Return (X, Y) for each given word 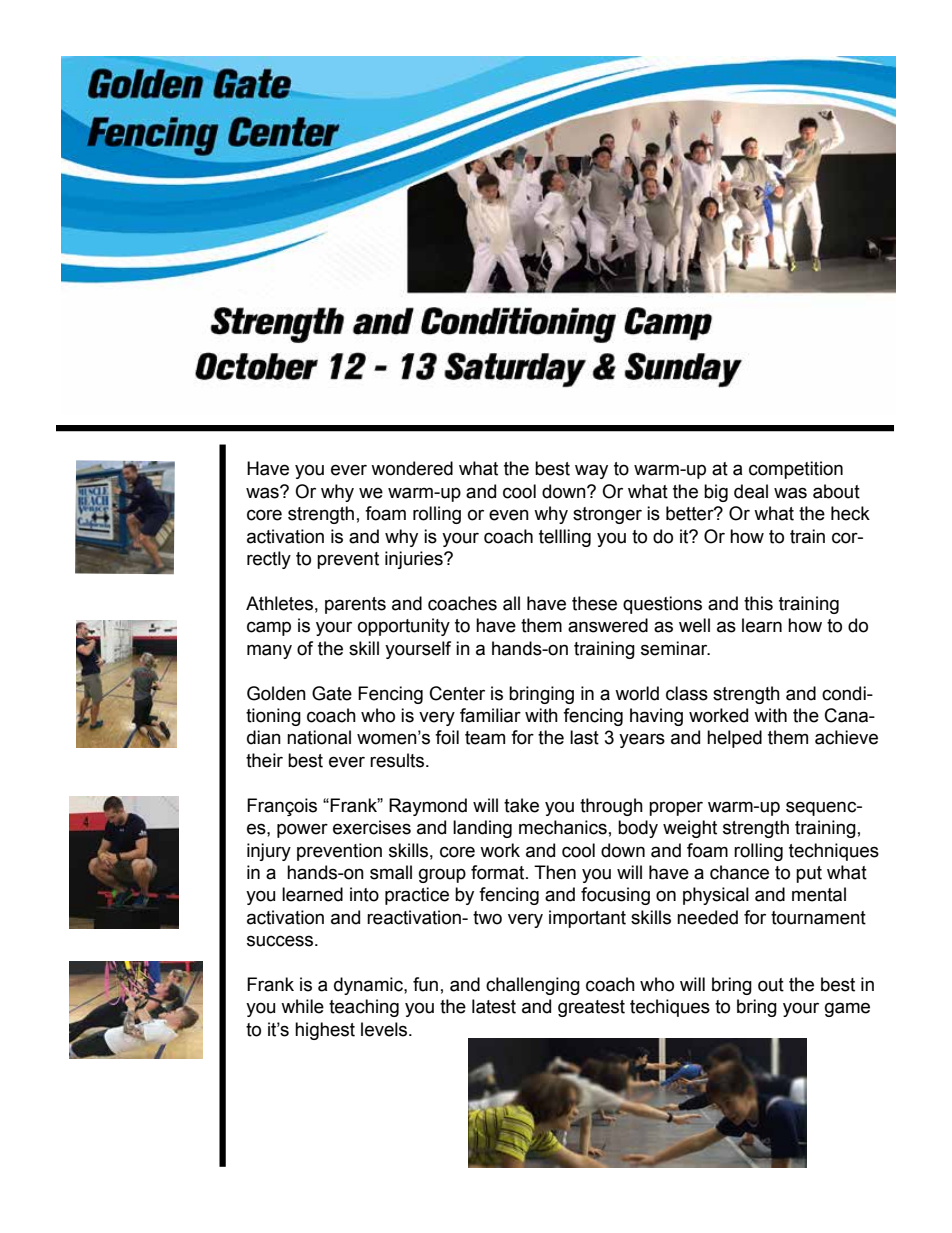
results (398, 760)
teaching (364, 1008)
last (584, 737)
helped (734, 739)
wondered (412, 468)
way (591, 471)
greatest (591, 1008)
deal (751, 491)
